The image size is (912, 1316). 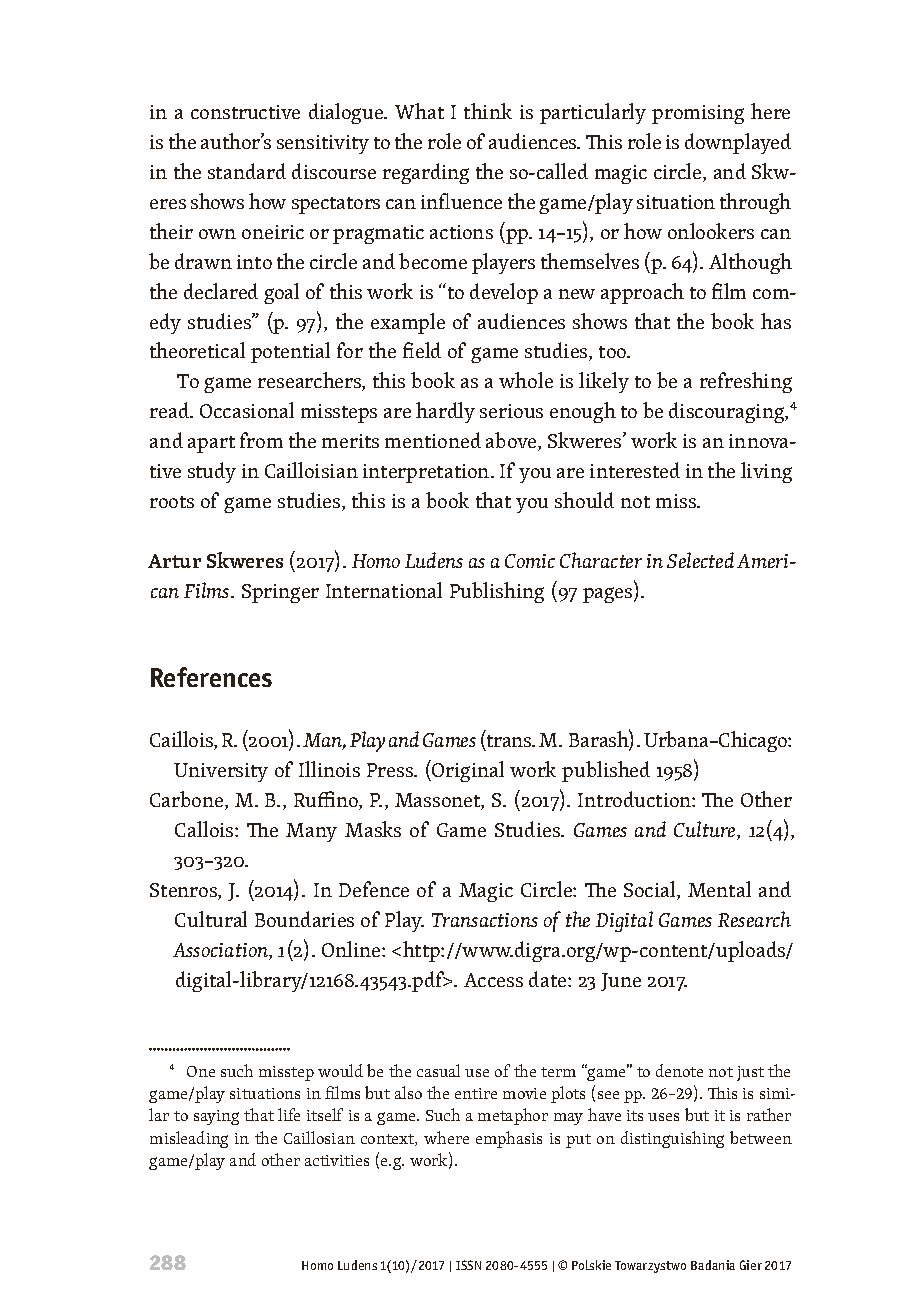 I want to click on Occasional, so click(x=247, y=410).
